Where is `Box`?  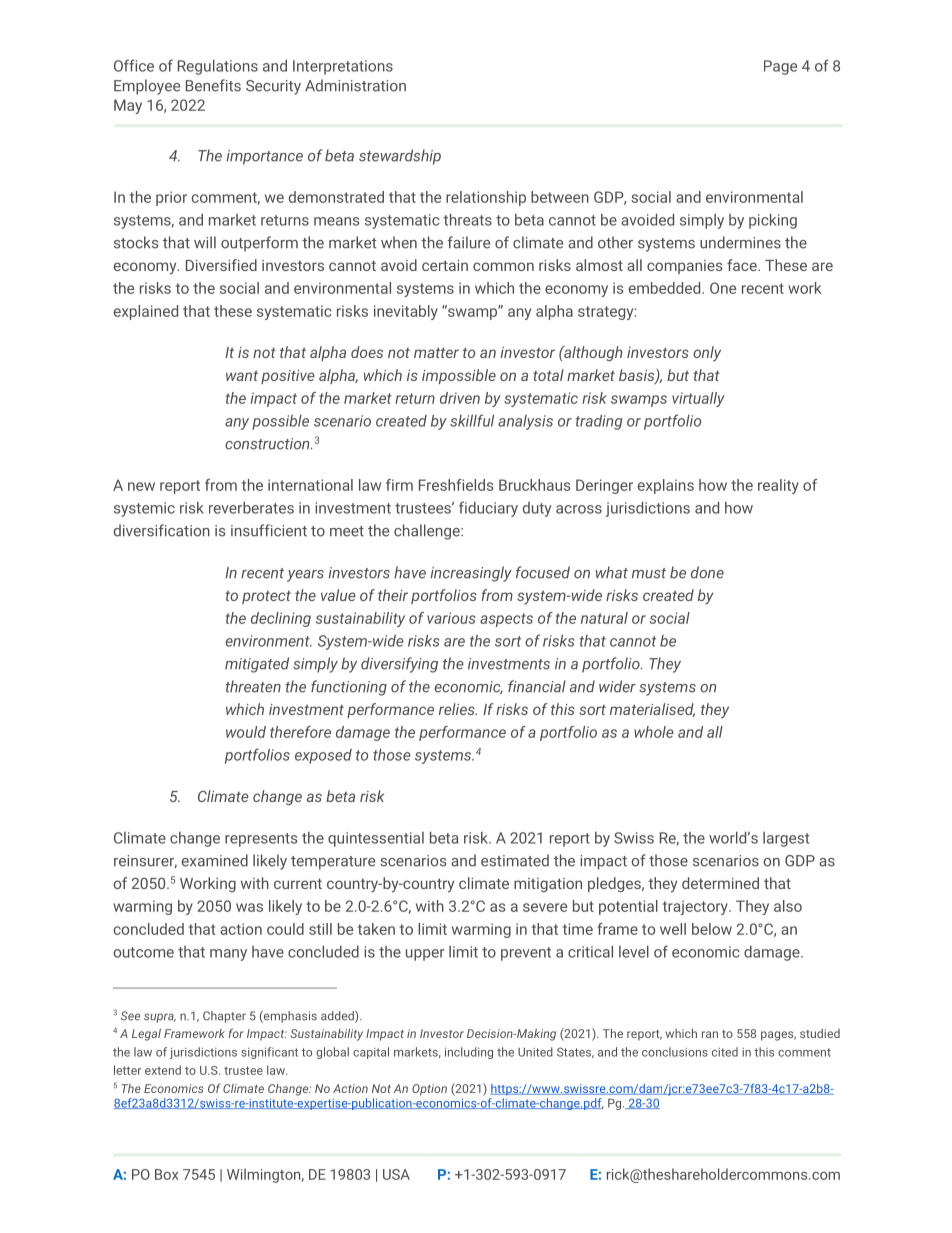 Box is located at coordinates (166, 1174).
